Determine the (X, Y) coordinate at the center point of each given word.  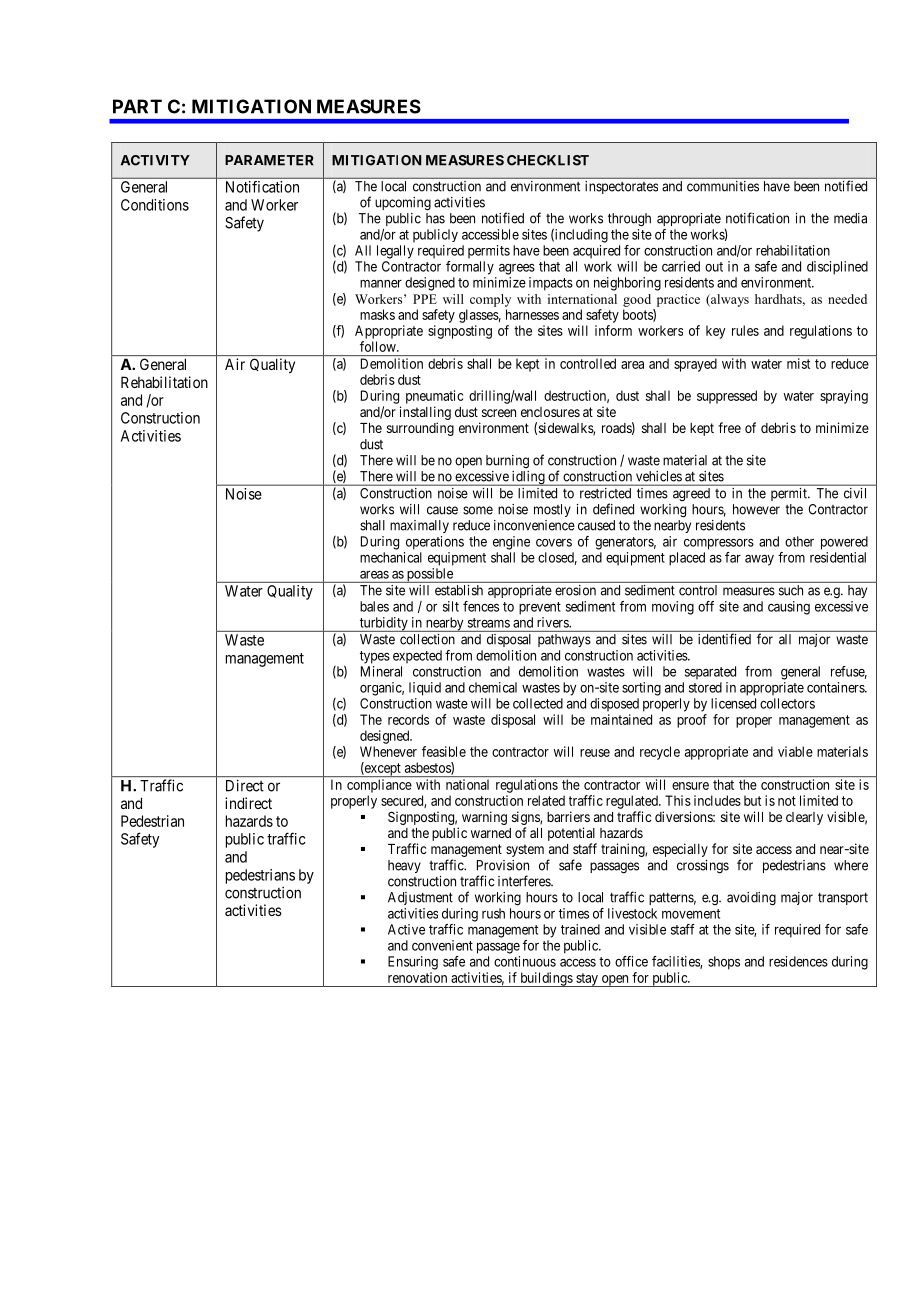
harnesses (532, 314)
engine (511, 543)
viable (795, 751)
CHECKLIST (548, 160)
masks (377, 314)
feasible (444, 751)
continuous (525, 961)
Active (406, 929)
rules (745, 330)
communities (723, 186)
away (759, 560)
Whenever (388, 751)
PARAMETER (269, 160)
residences (798, 961)
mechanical (391, 557)
